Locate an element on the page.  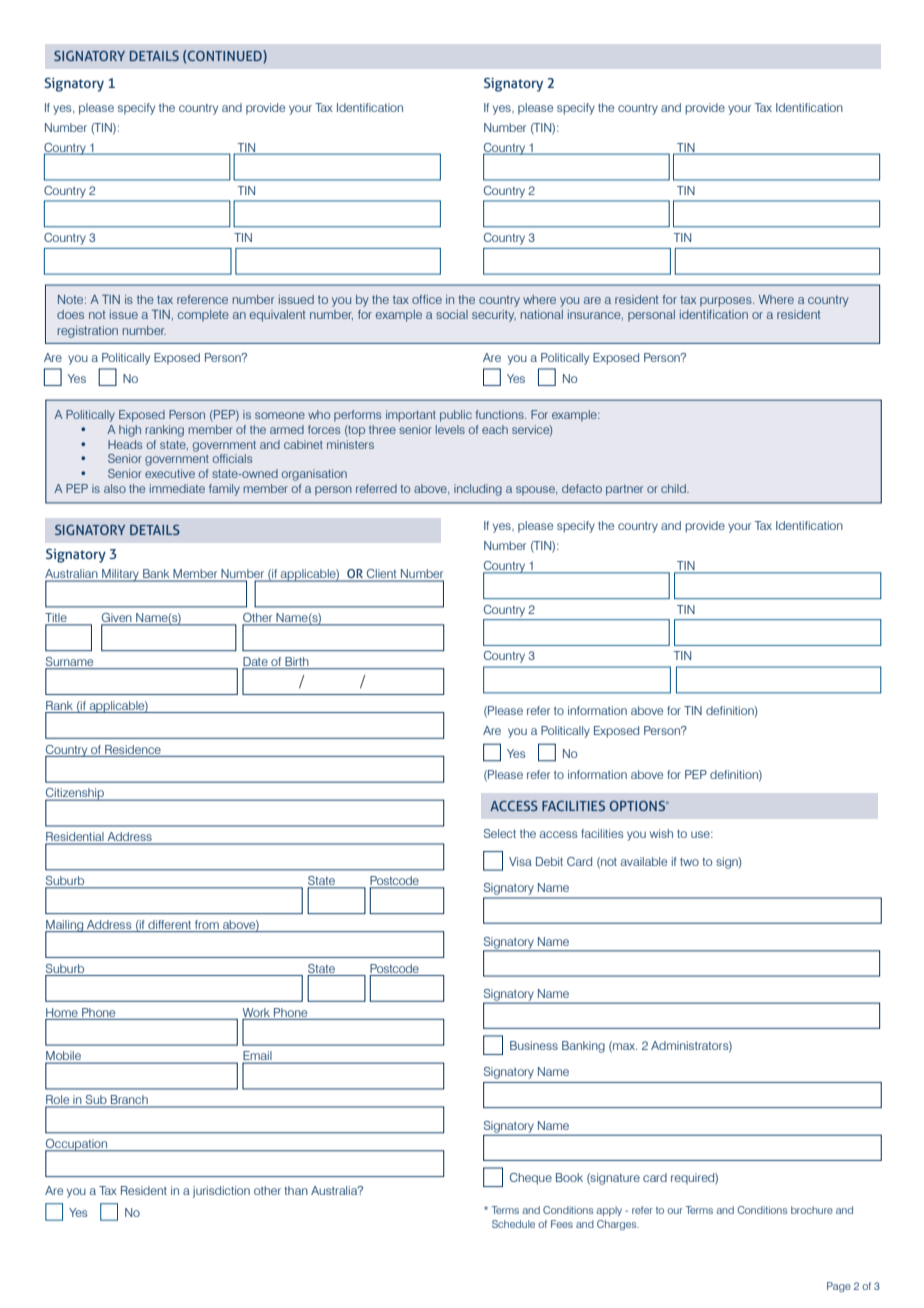
wish is located at coordinates (661, 833).
